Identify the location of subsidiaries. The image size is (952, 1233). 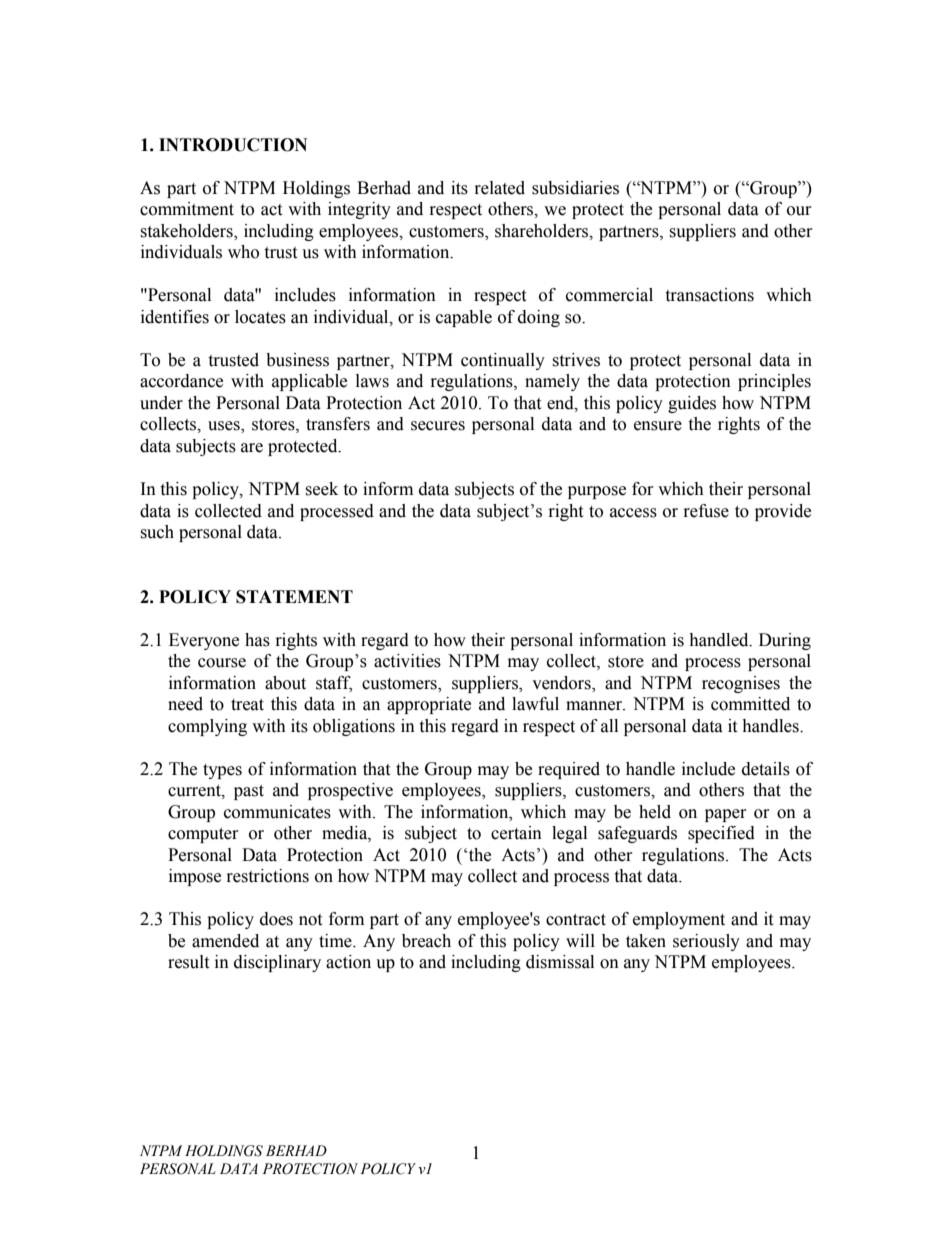
(575, 188).
